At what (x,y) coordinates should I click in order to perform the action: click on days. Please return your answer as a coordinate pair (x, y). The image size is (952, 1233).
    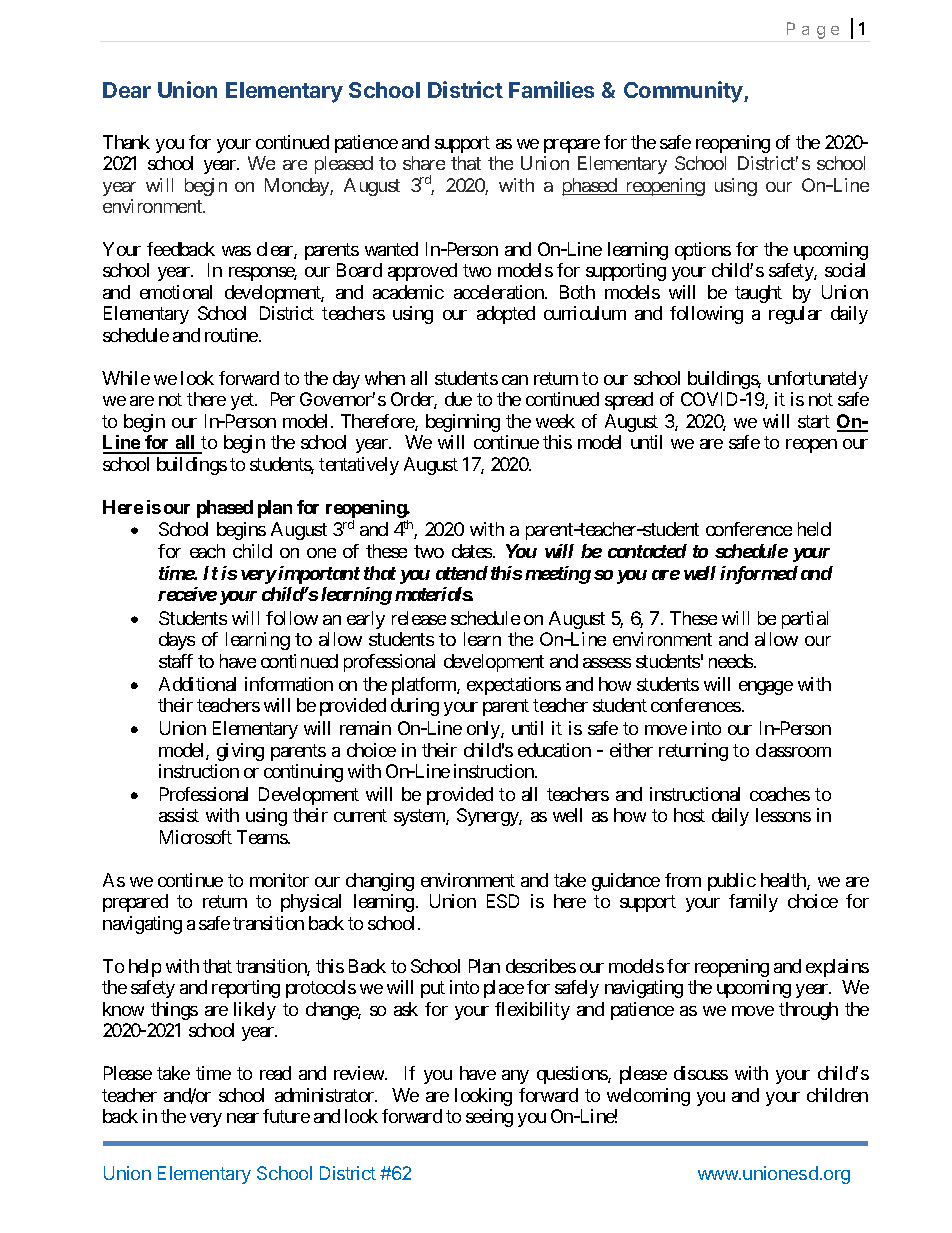
    Looking at the image, I should click on (177, 641).
